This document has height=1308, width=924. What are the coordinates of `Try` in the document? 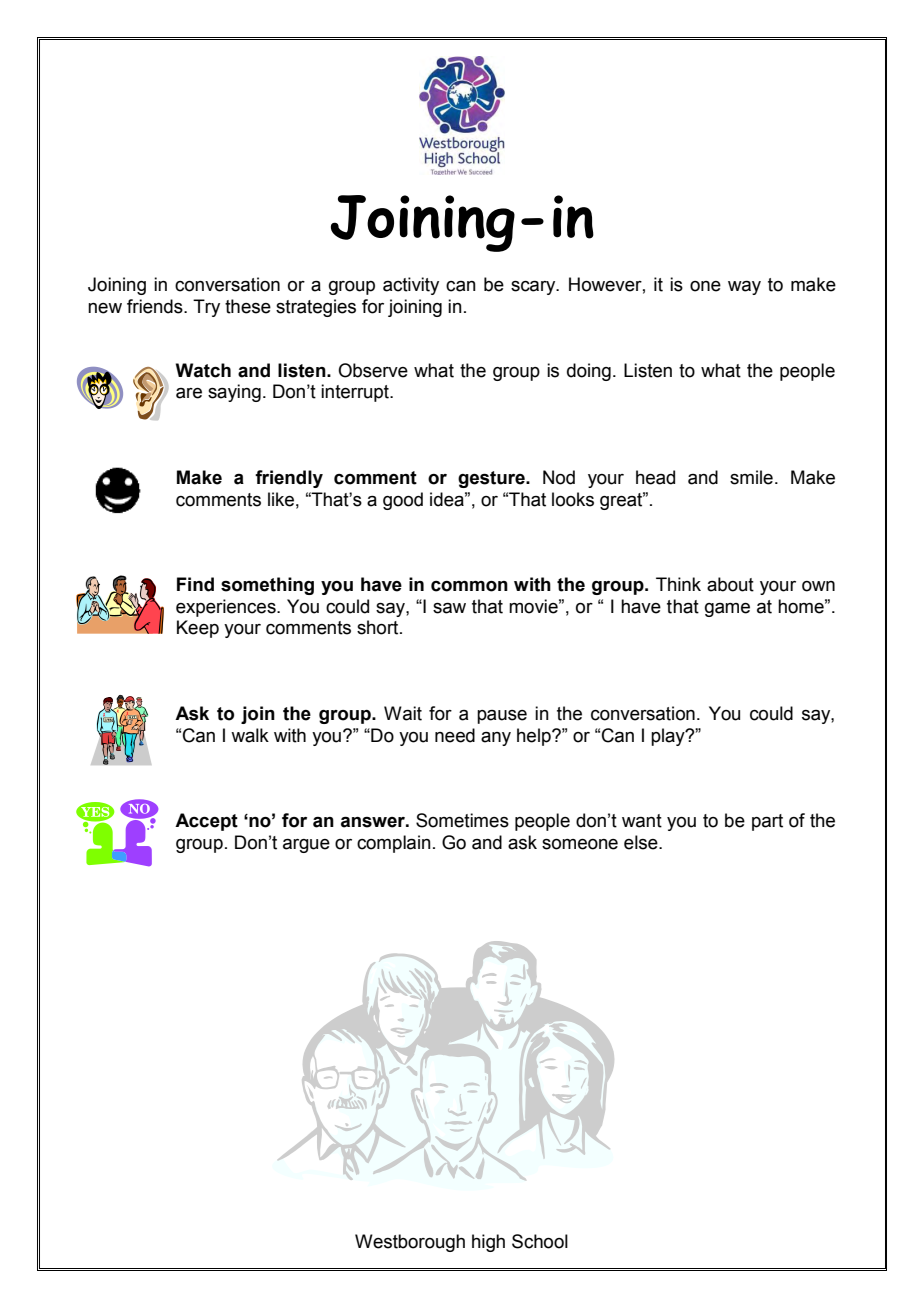 It's located at (206, 308).
